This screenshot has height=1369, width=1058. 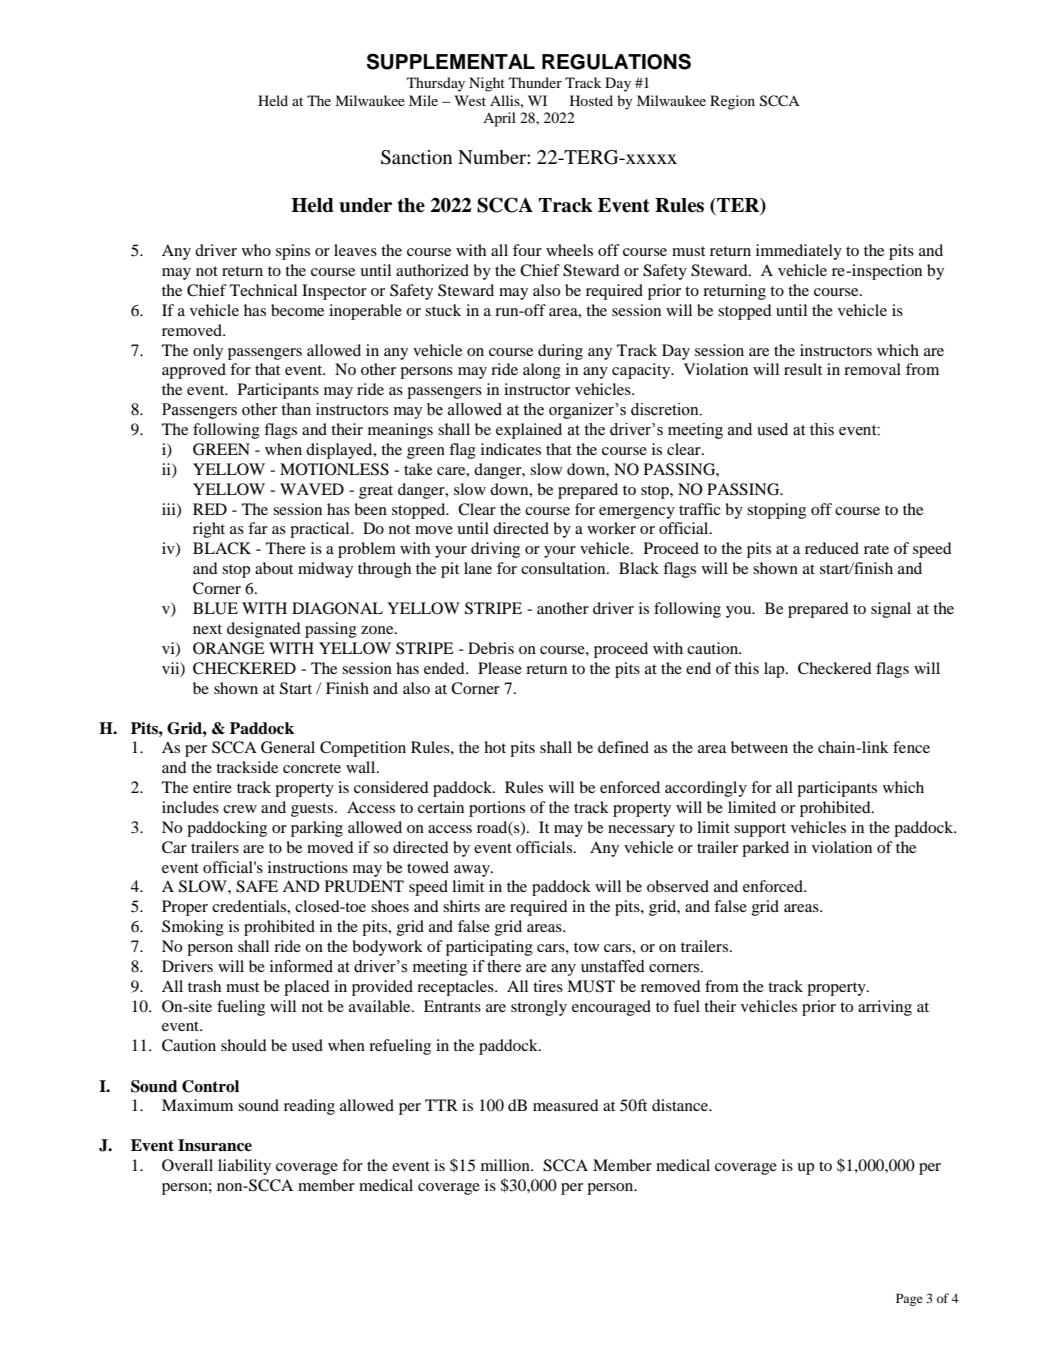 What do you see at coordinates (308, 867) in the screenshot?
I see `instructions` at bounding box center [308, 867].
